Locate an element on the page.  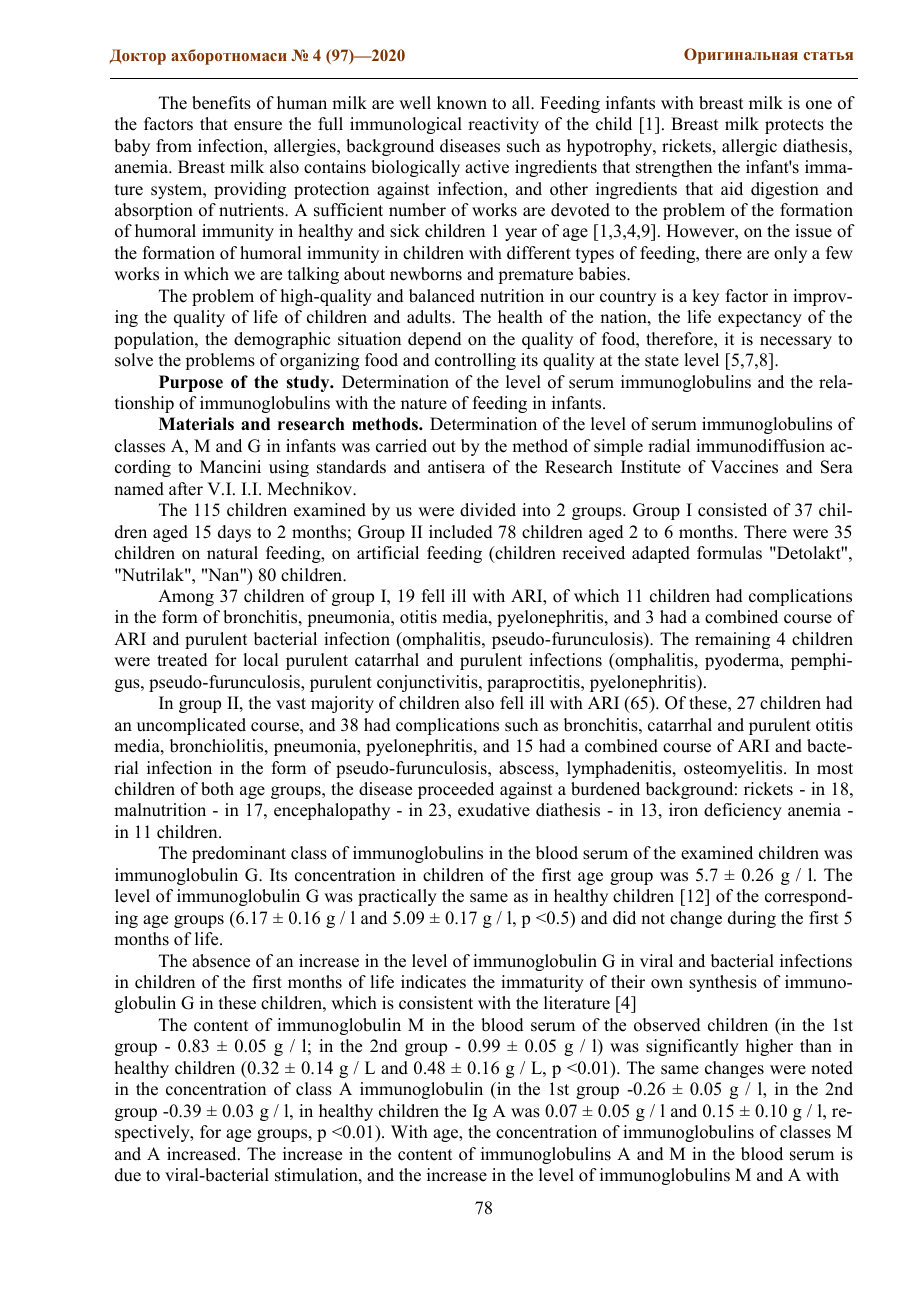
conjunctivitis is located at coordinates (428, 683).
